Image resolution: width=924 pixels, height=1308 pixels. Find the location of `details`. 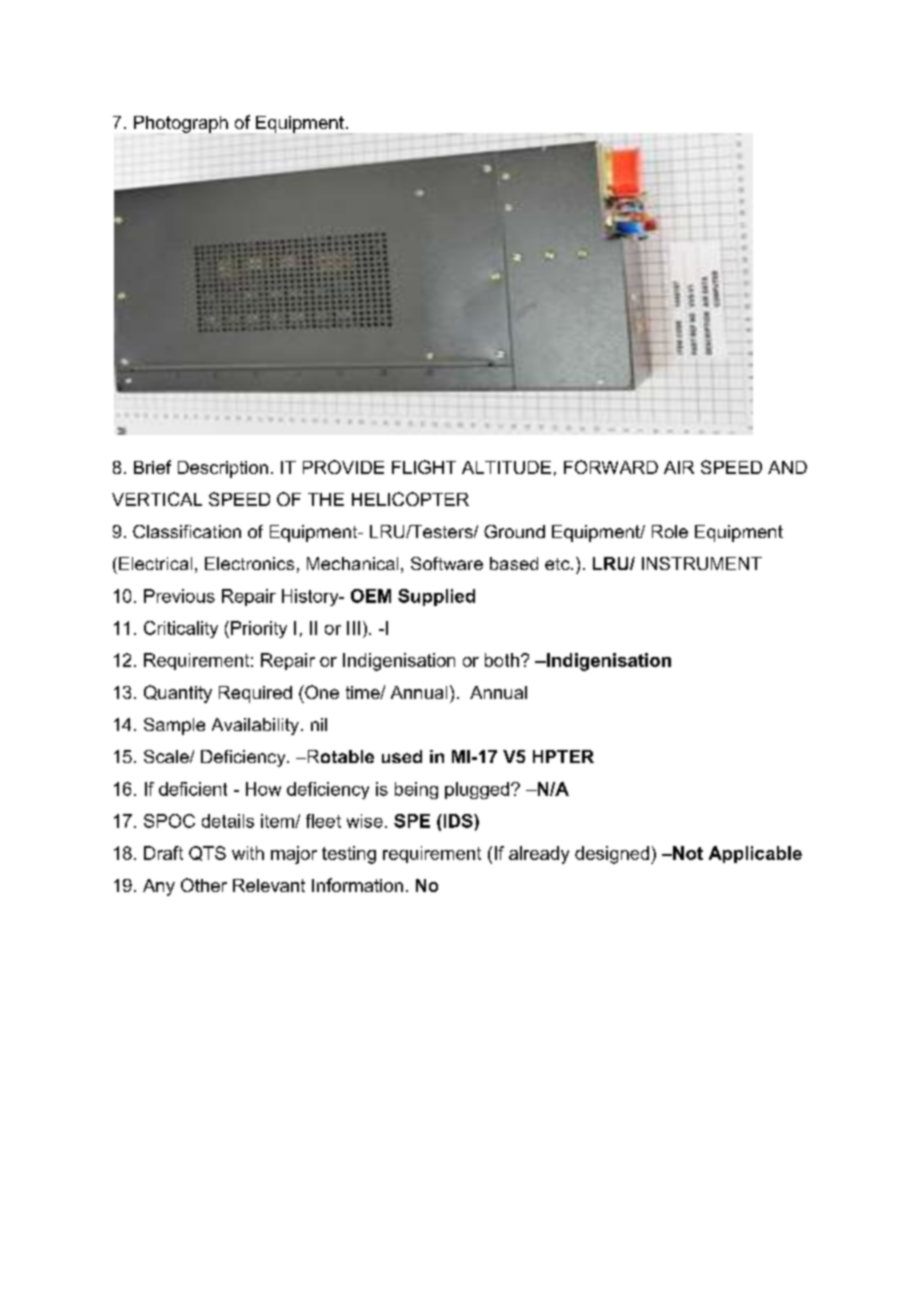

details is located at coordinates (228, 821).
